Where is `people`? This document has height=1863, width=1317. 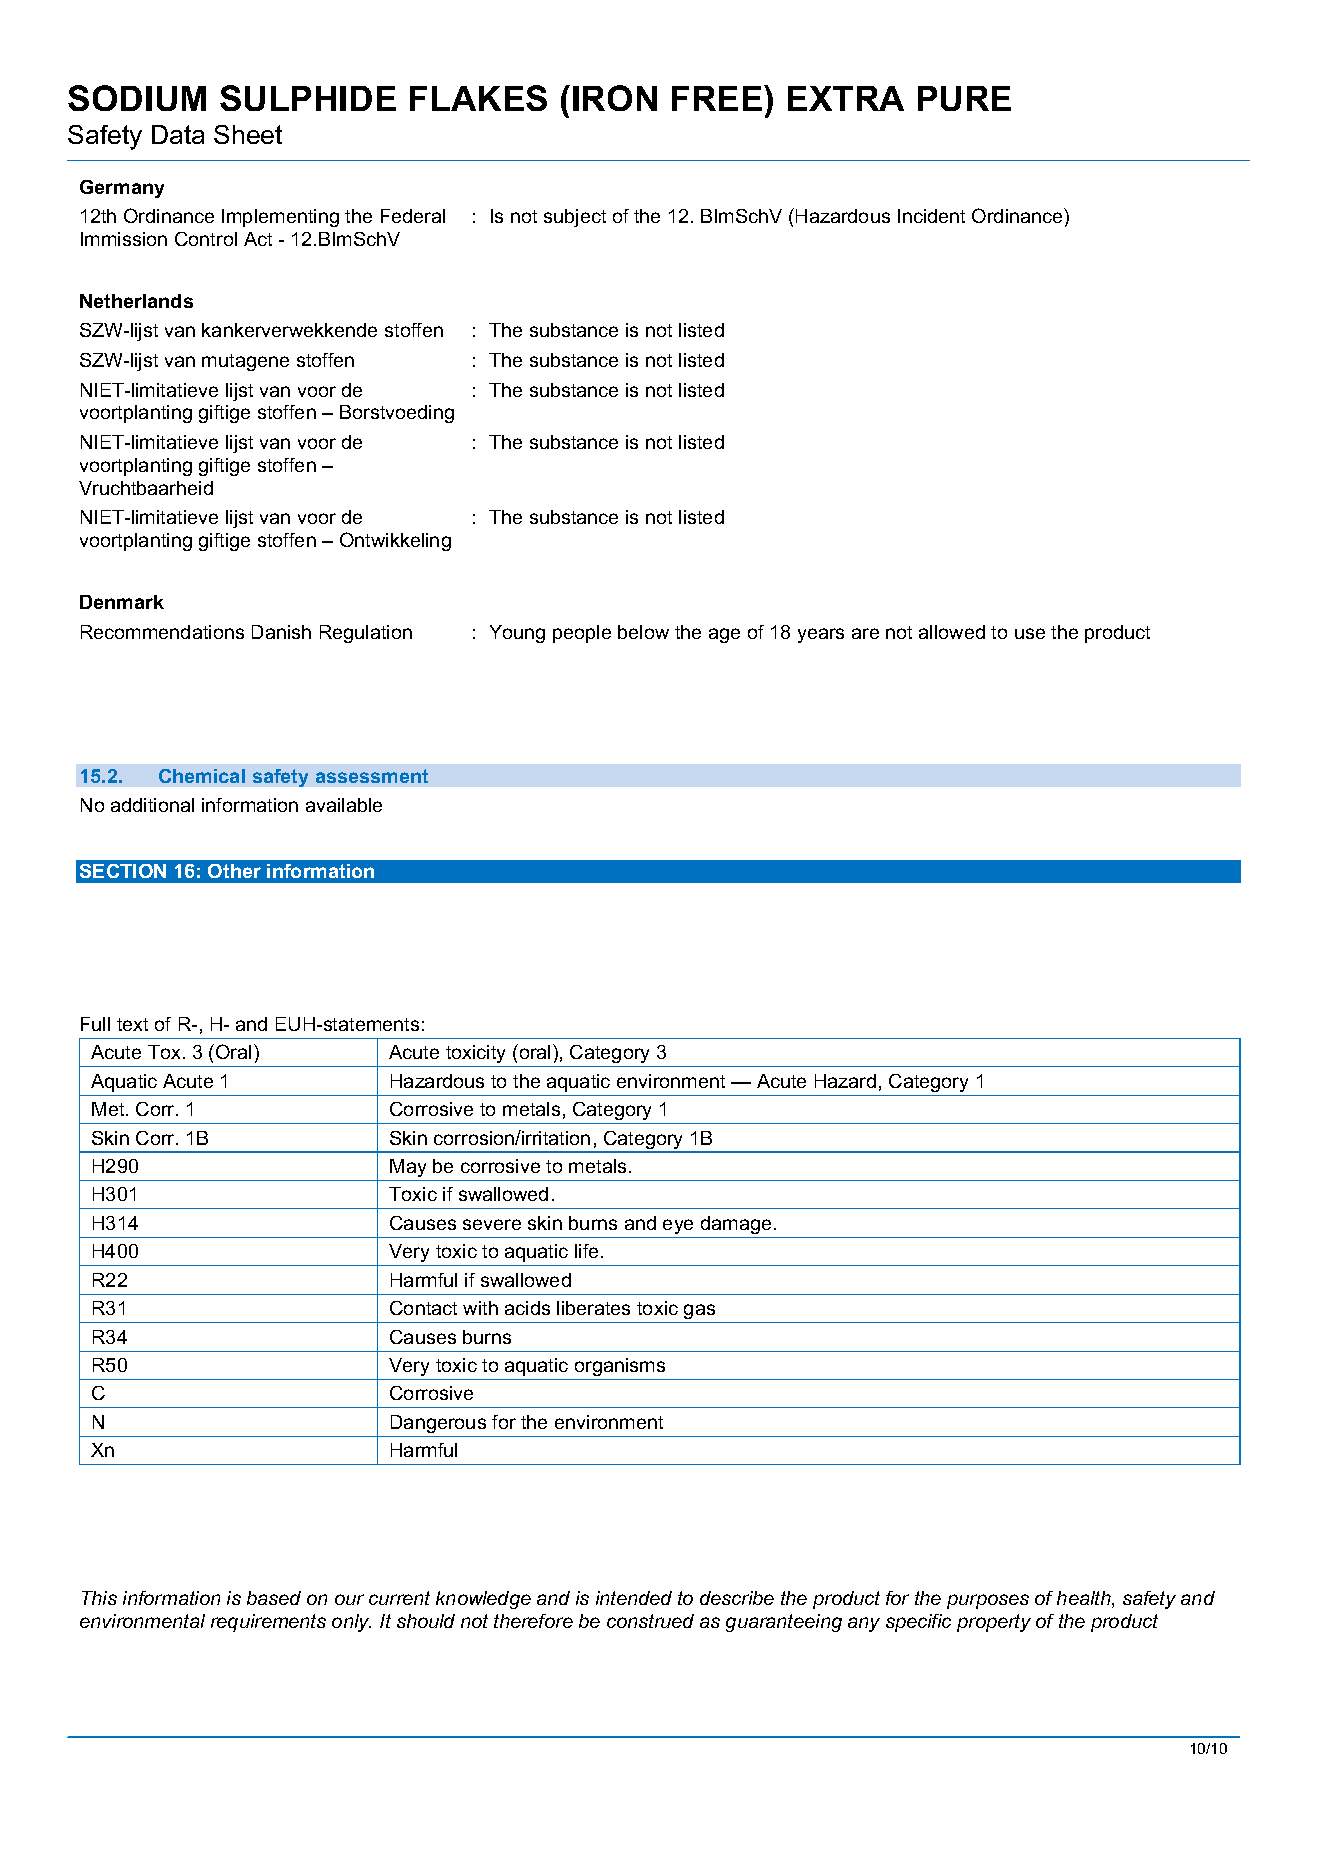 people is located at coordinates (582, 634).
